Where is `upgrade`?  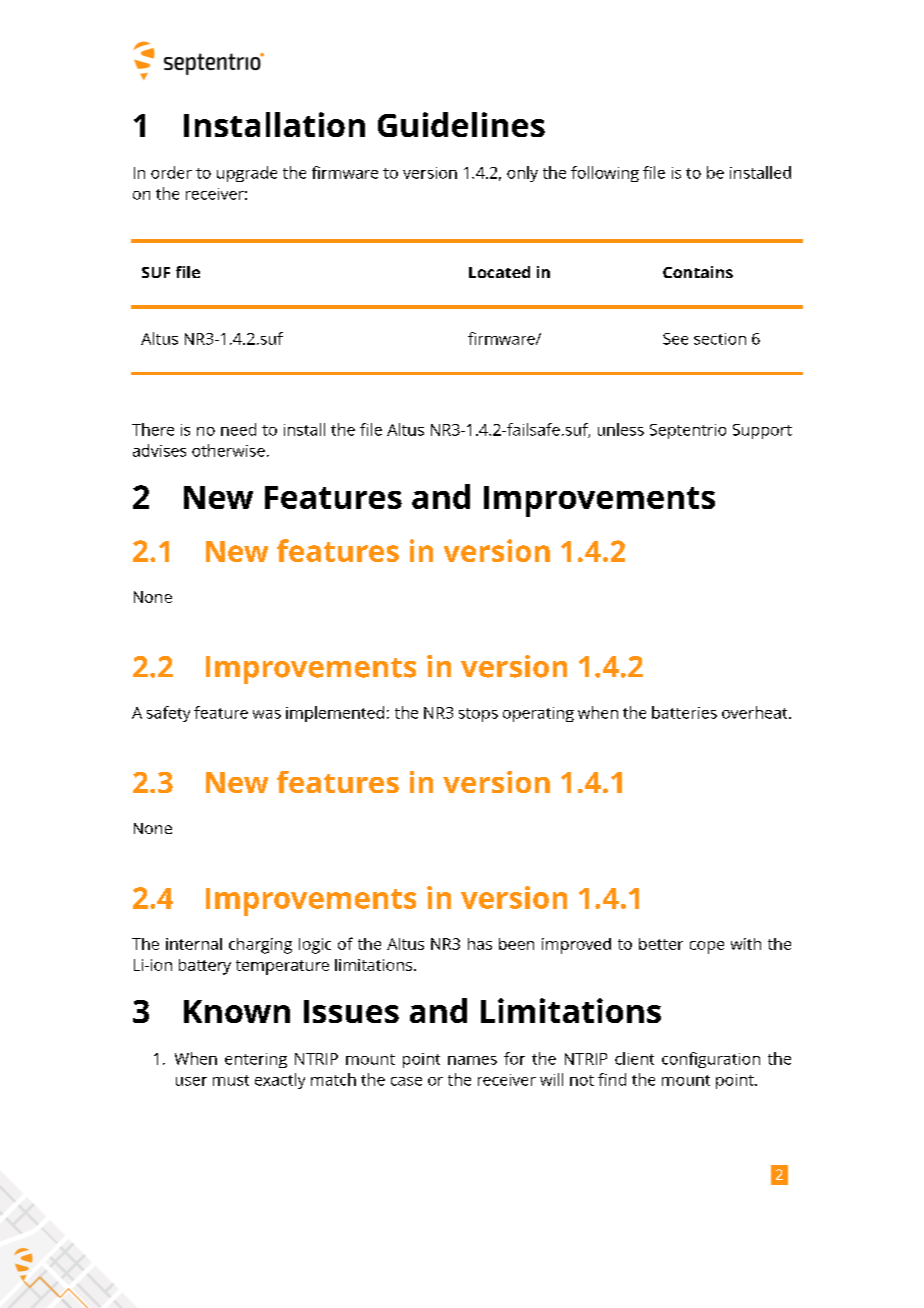 upgrade is located at coordinates (247, 174).
